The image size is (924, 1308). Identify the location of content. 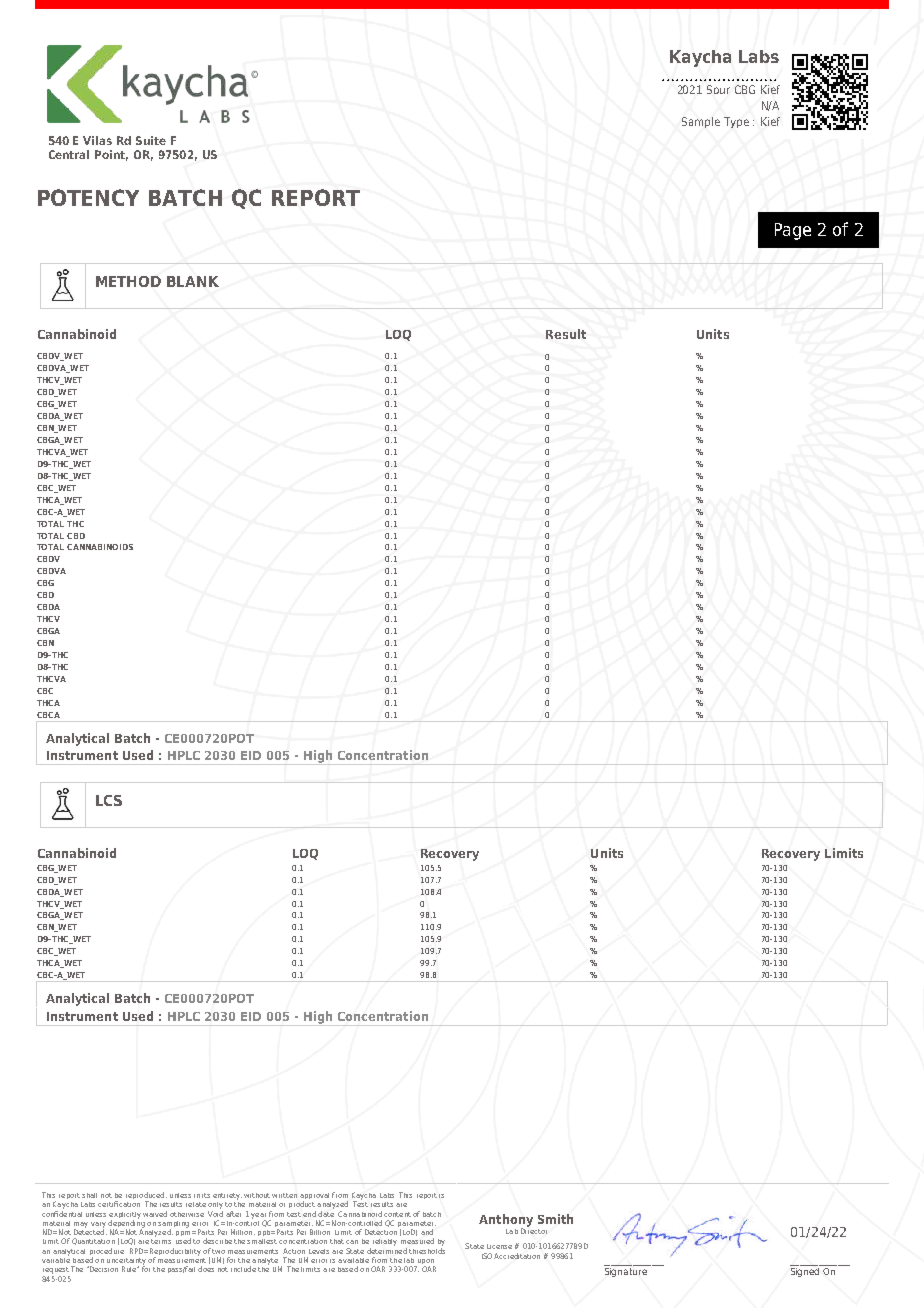
(397, 1214).
